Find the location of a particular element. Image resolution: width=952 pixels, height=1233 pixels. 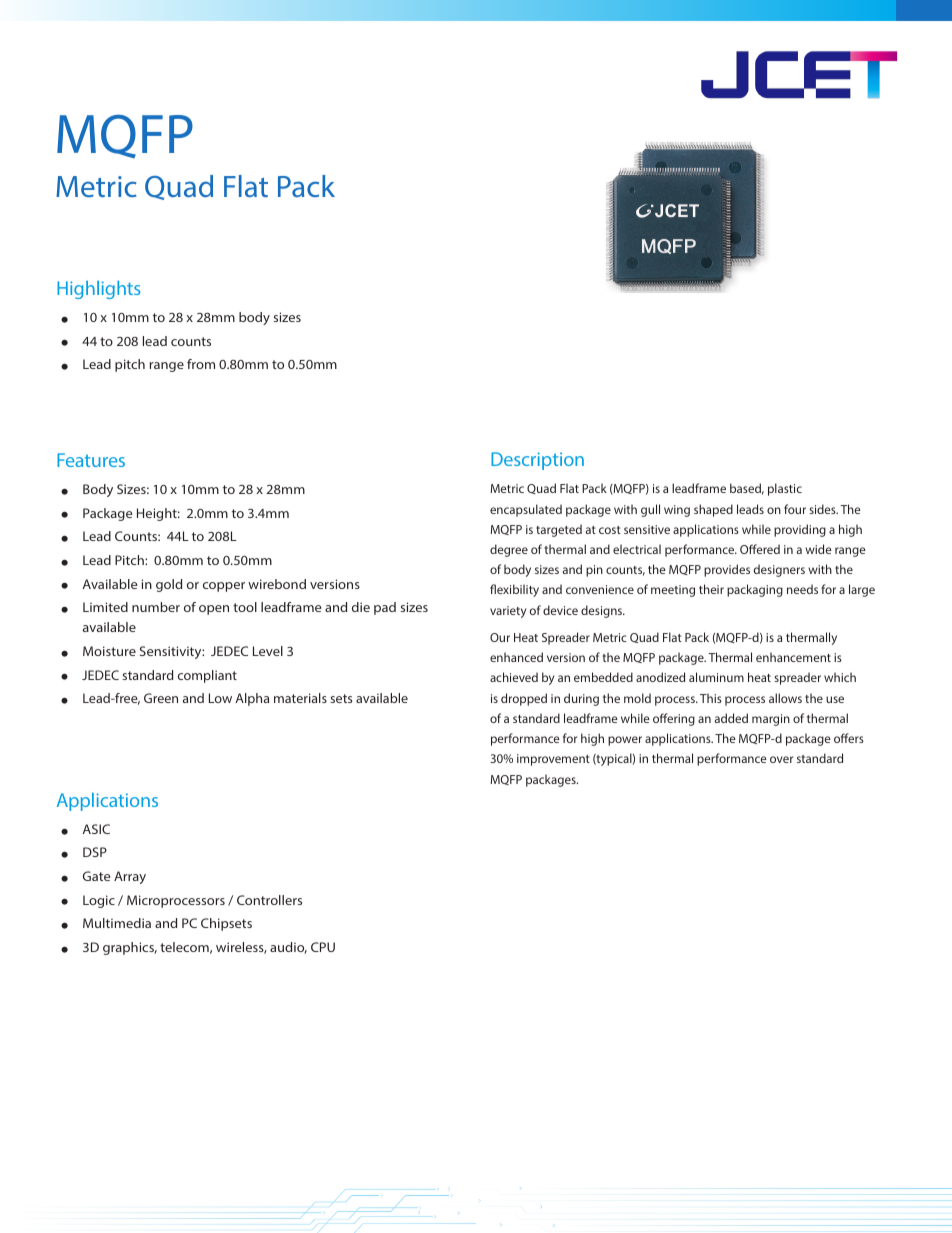

ASIC is located at coordinates (96, 829).
